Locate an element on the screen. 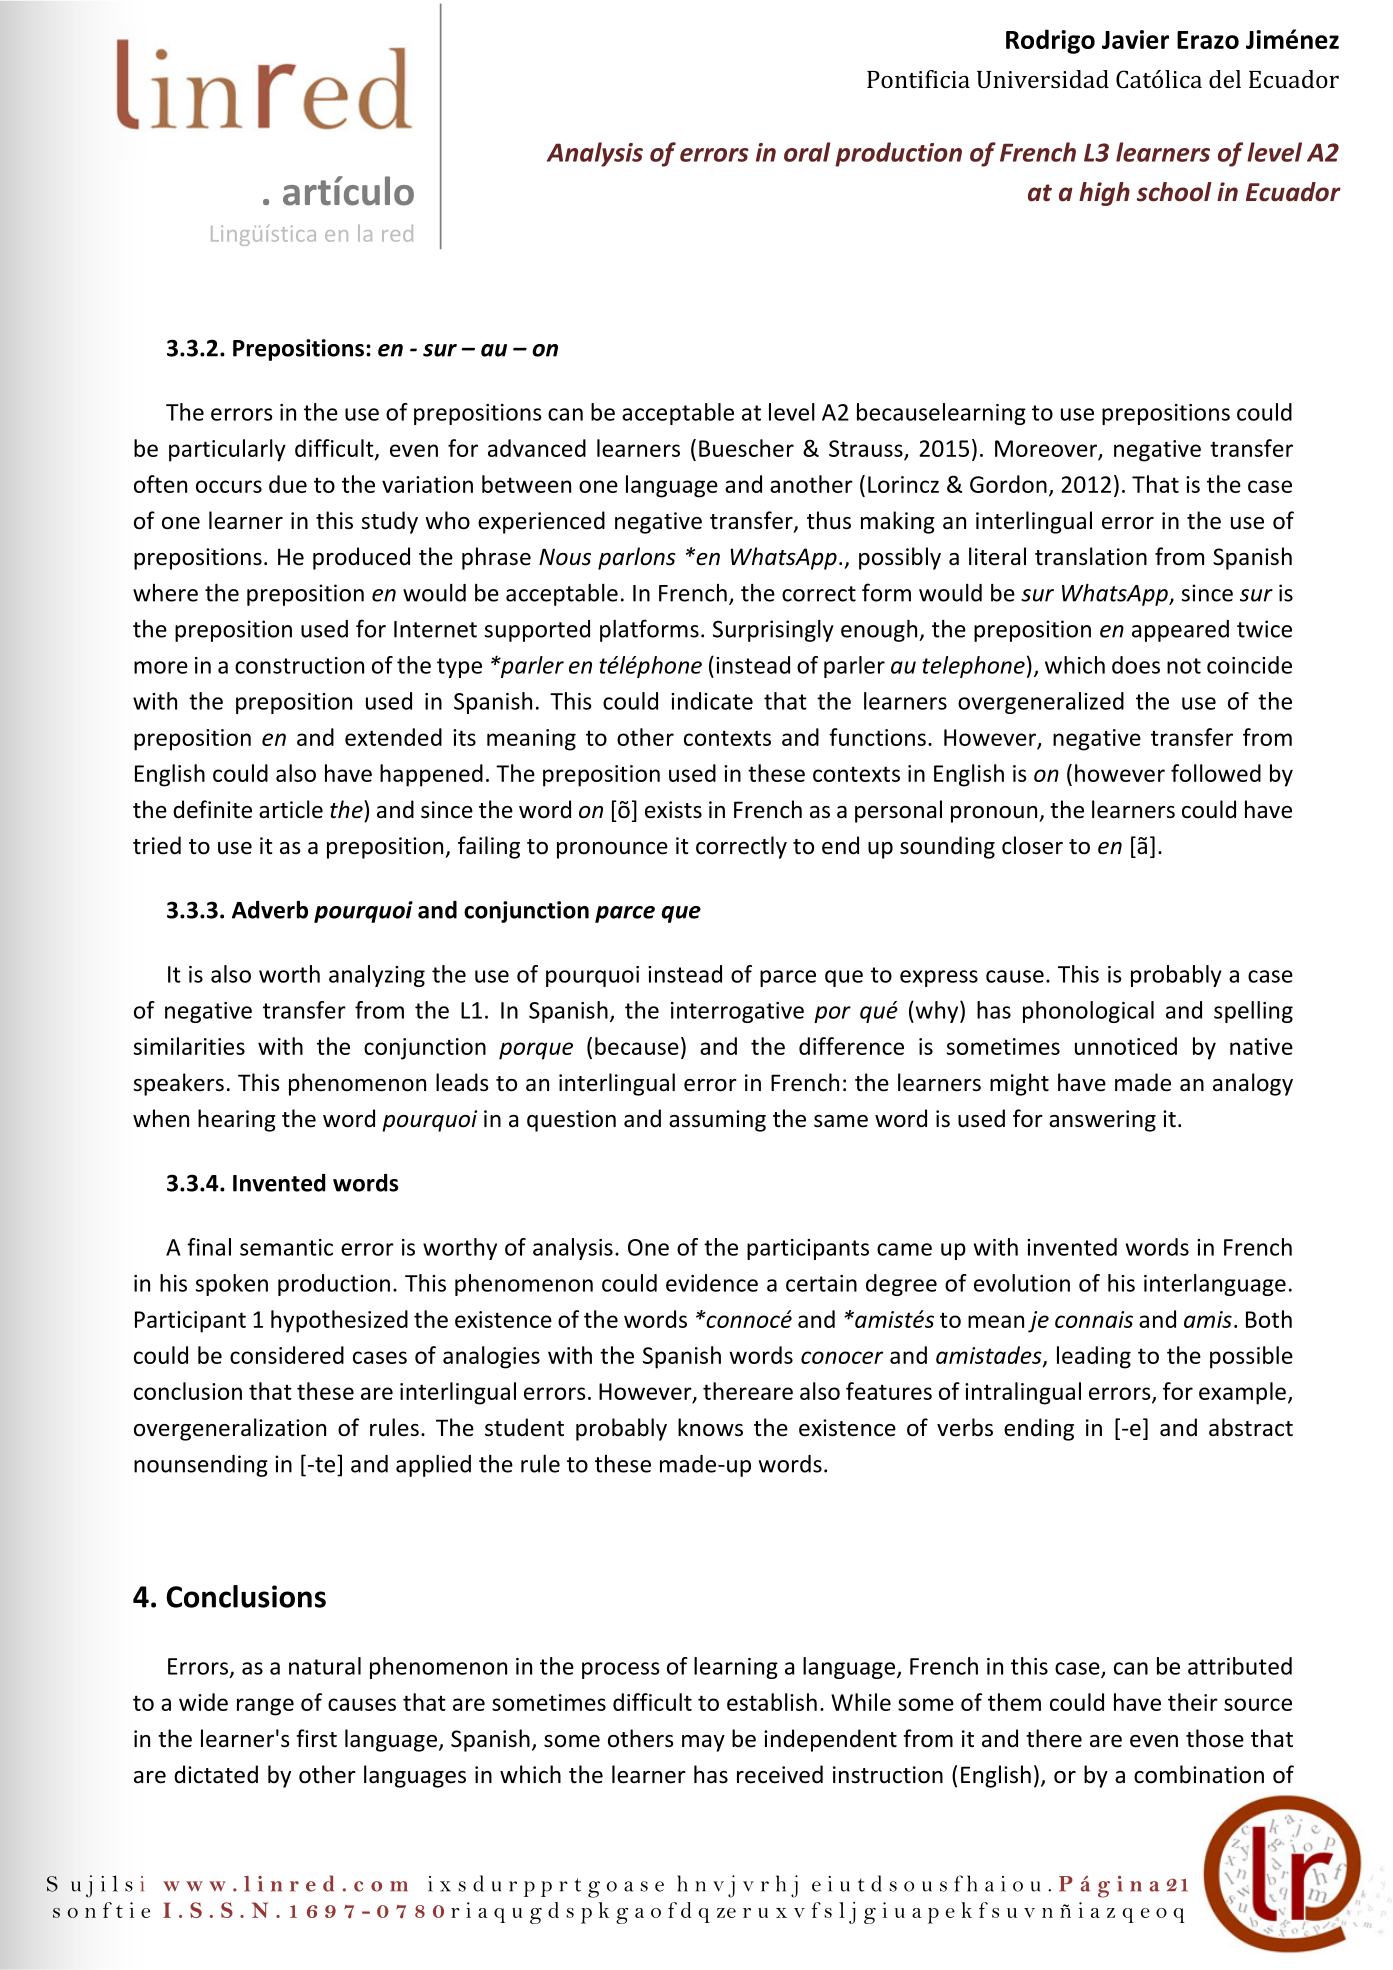  semantic is located at coordinates (286, 1247).
